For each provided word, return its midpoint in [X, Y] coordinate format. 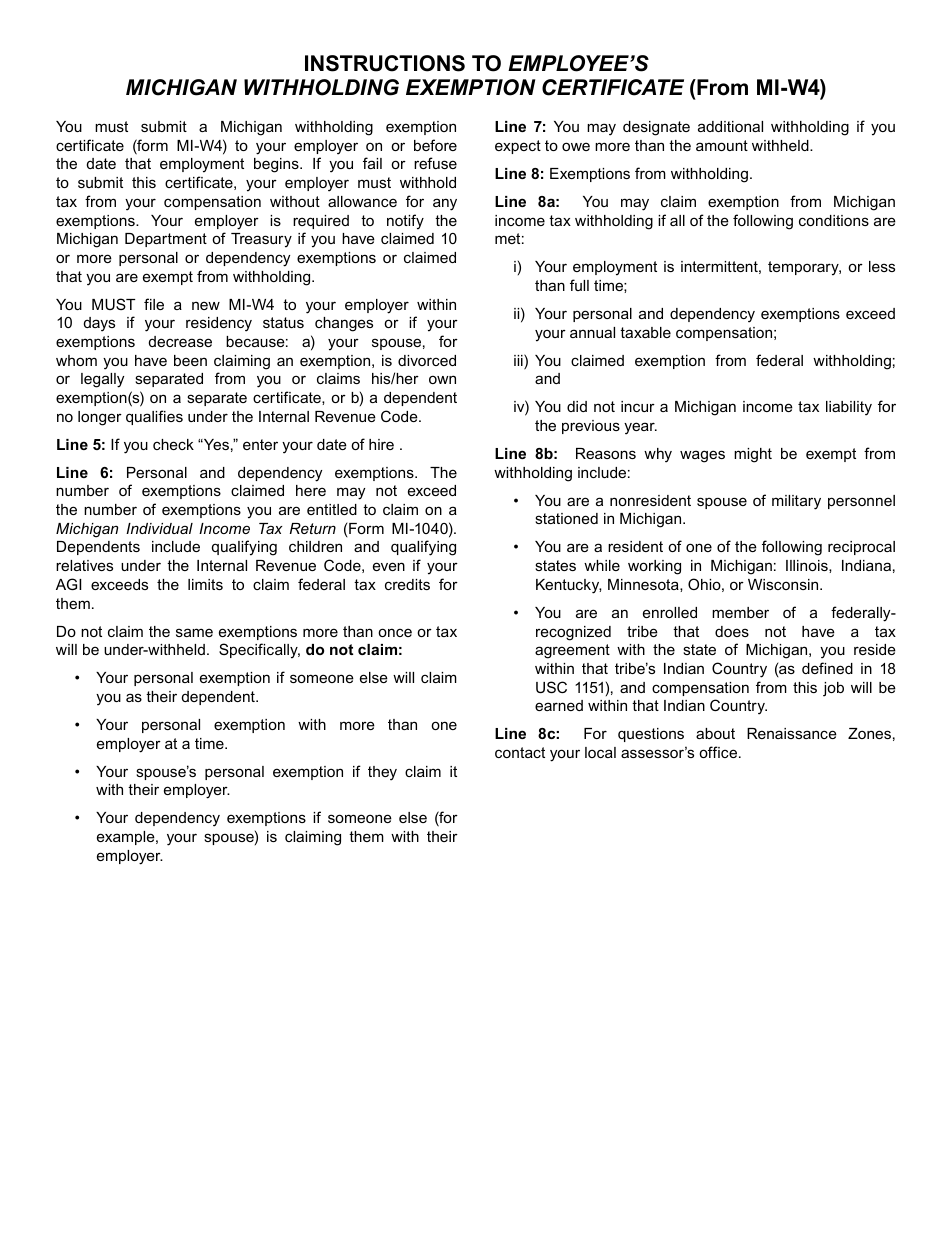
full [579, 285]
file [154, 304]
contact [520, 752]
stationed [566, 518]
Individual [159, 528]
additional [730, 126]
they [382, 773]
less [882, 266]
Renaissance [792, 733]
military [796, 502]
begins [277, 165]
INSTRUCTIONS [385, 63]
